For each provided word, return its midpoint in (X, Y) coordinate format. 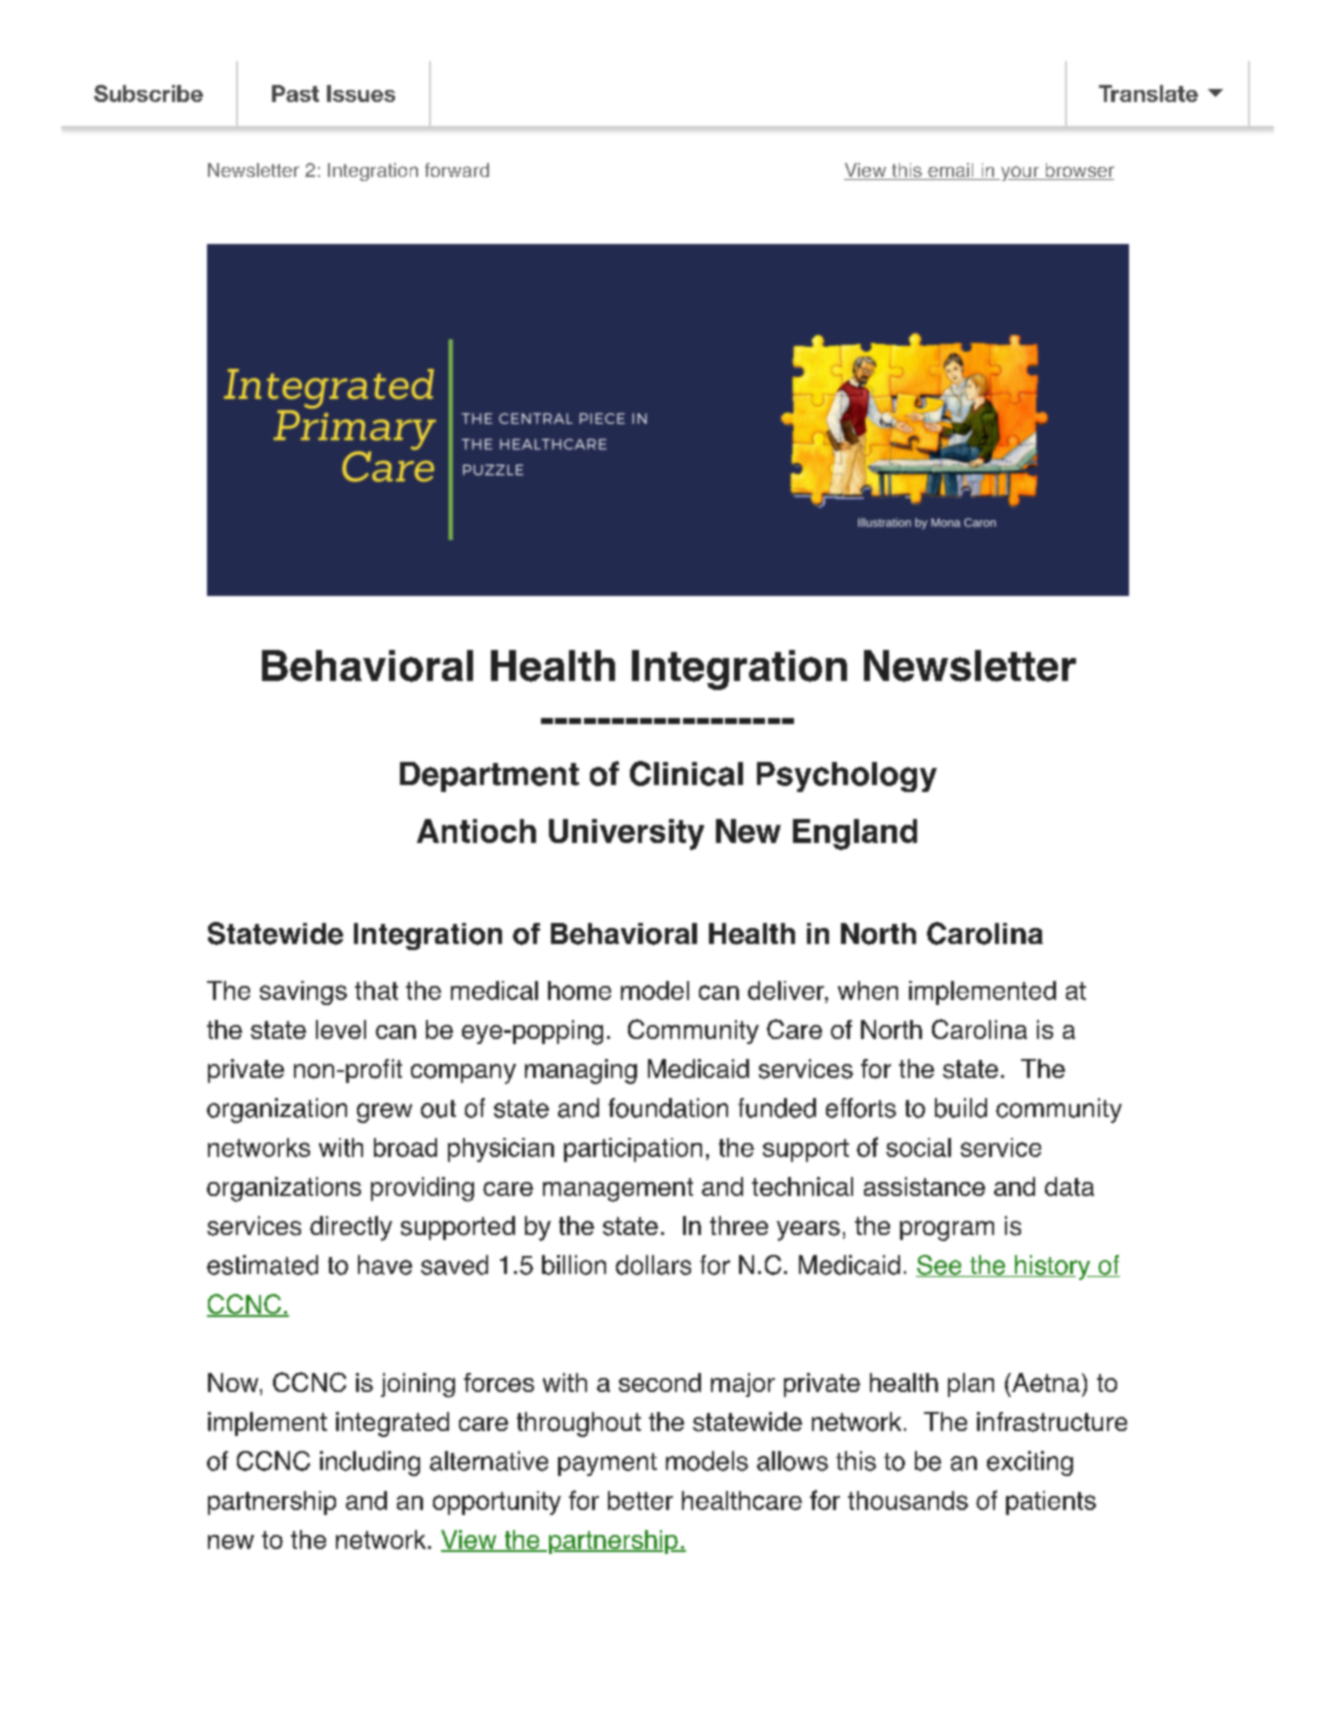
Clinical (686, 773)
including (370, 1463)
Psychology (847, 777)
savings (303, 993)
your (1019, 173)
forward (457, 170)
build (961, 1108)
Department (489, 777)
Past (295, 93)
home (579, 990)
